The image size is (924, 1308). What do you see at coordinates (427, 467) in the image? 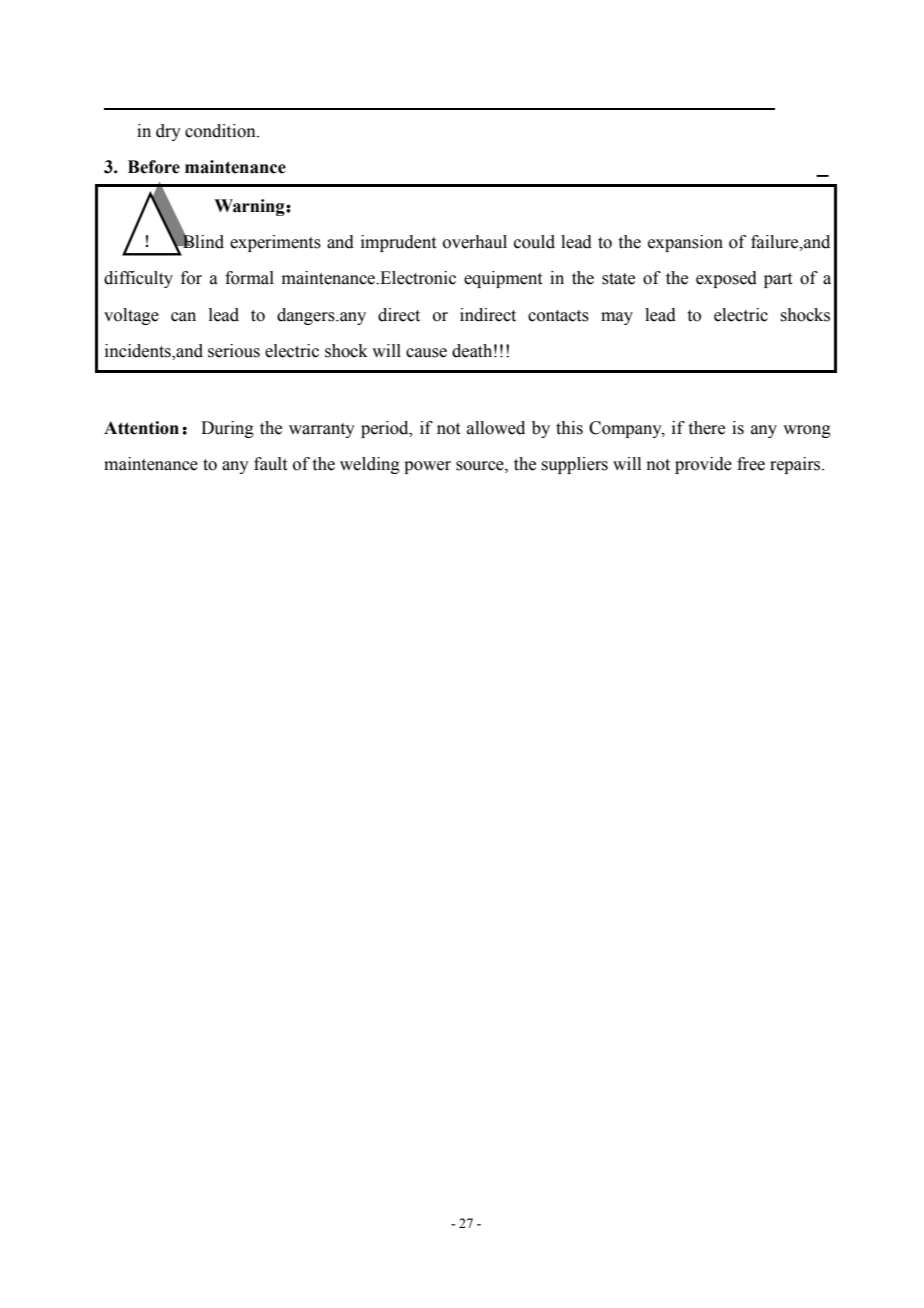
I see `power` at bounding box center [427, 467].
